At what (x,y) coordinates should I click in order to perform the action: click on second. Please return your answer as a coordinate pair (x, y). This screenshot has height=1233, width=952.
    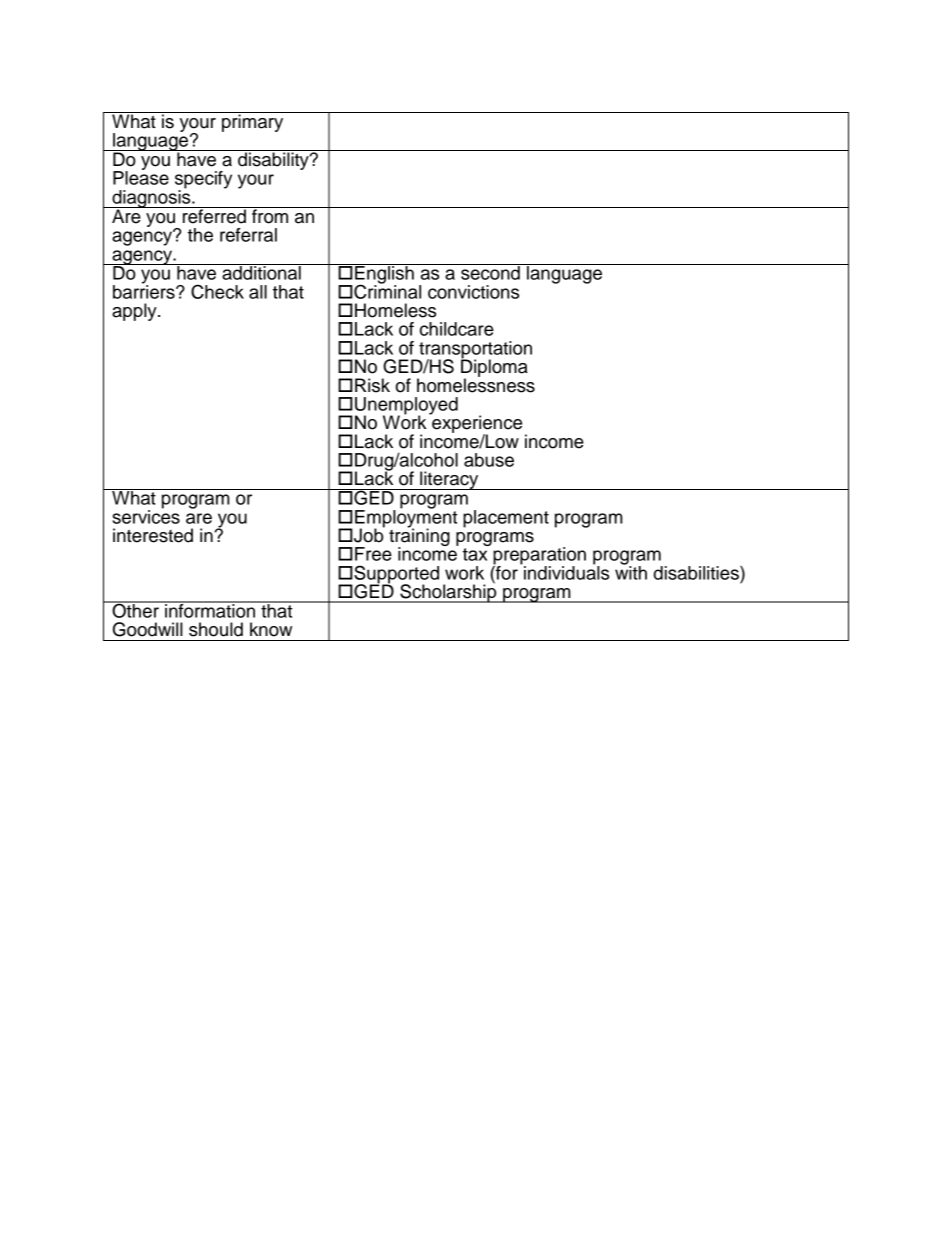
    Looking at the image, I should click on (490, 272).
